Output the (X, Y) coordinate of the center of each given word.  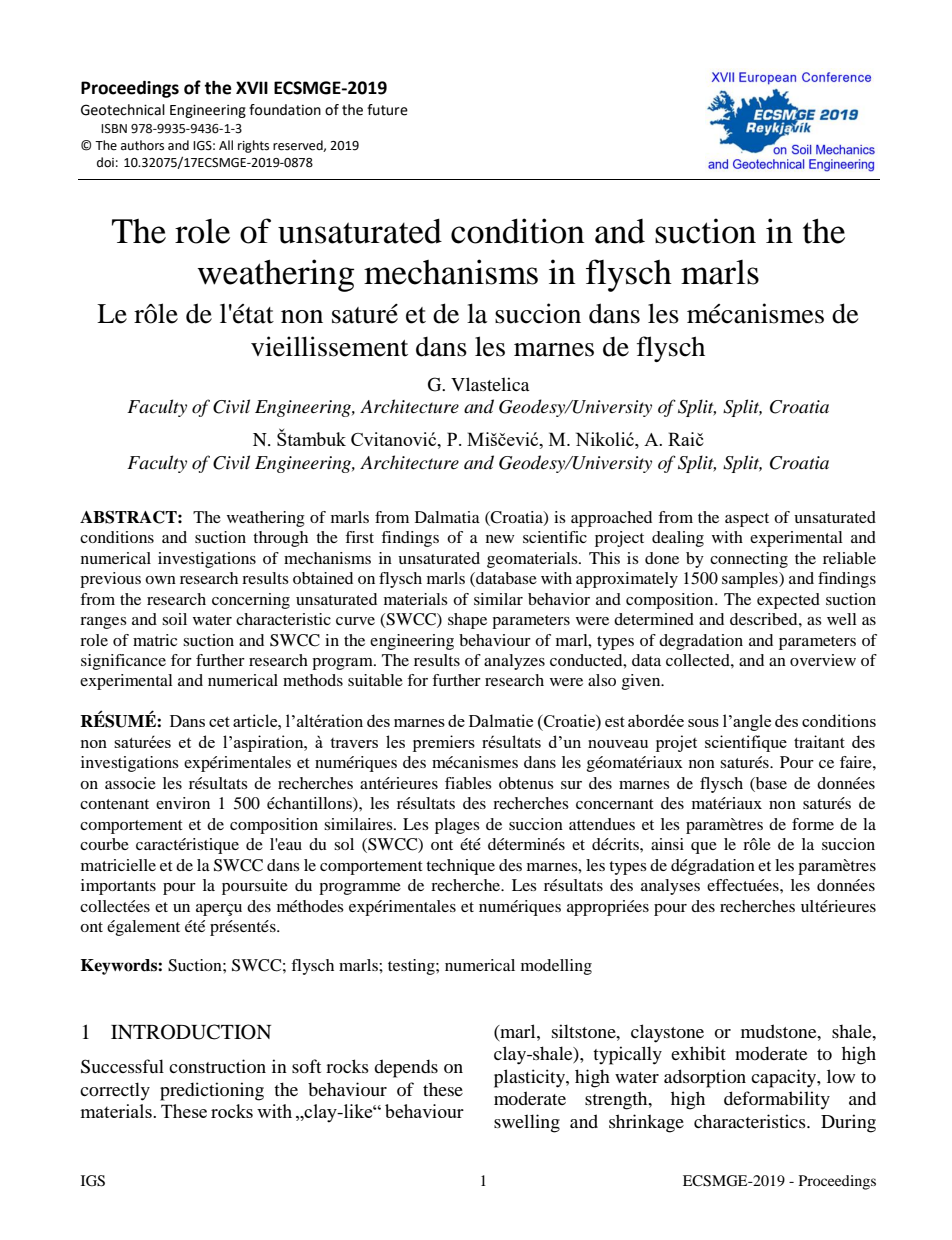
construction (217, 1066)
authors (142, 145)
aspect (747, 520)
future (387, 110)
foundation (285, 110)
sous (703, 723)
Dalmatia (447, 517)
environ (183, 803)
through (280, 539)
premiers (444, 743)
